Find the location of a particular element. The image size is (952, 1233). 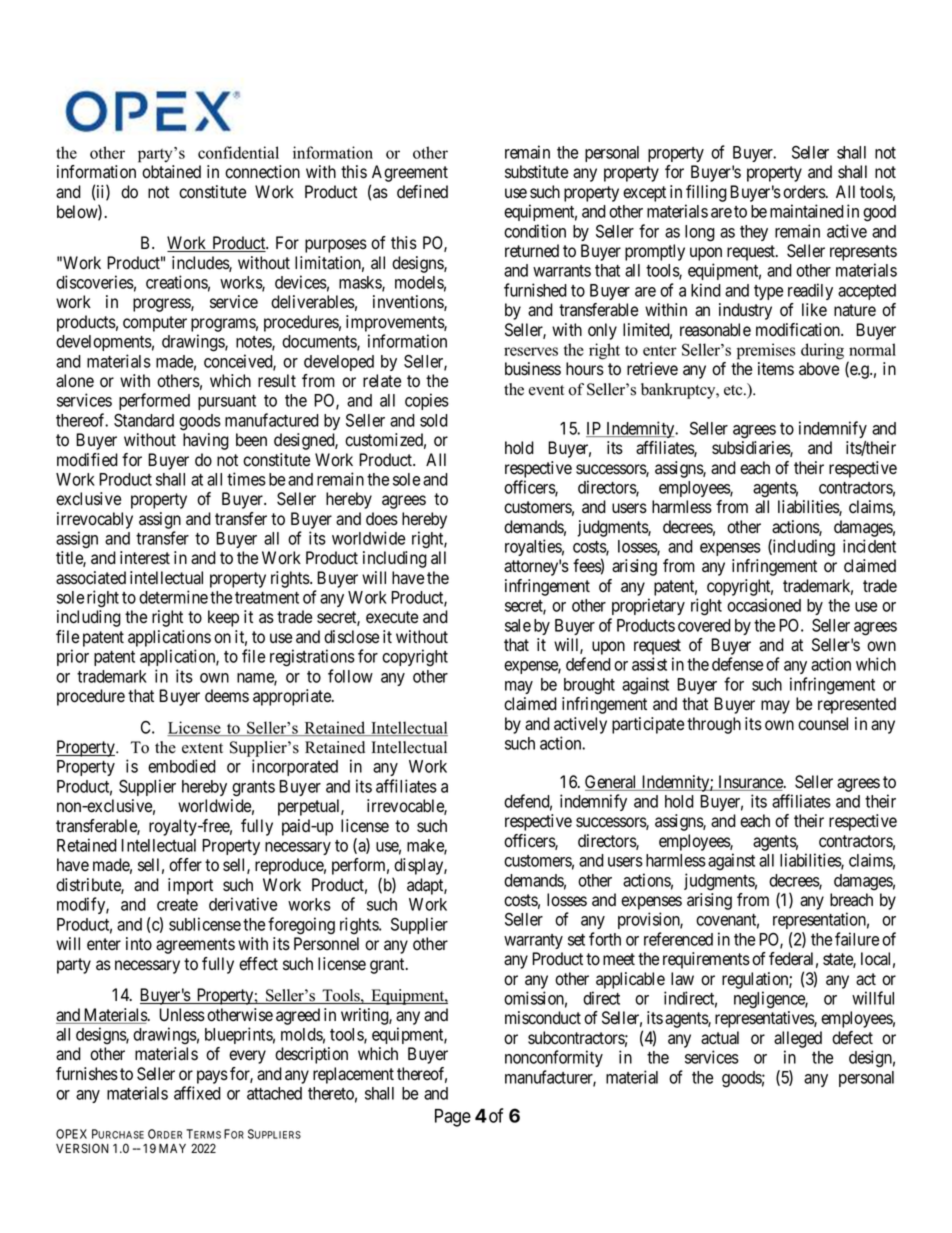

Insurance is located at coordinates (750, 783).
